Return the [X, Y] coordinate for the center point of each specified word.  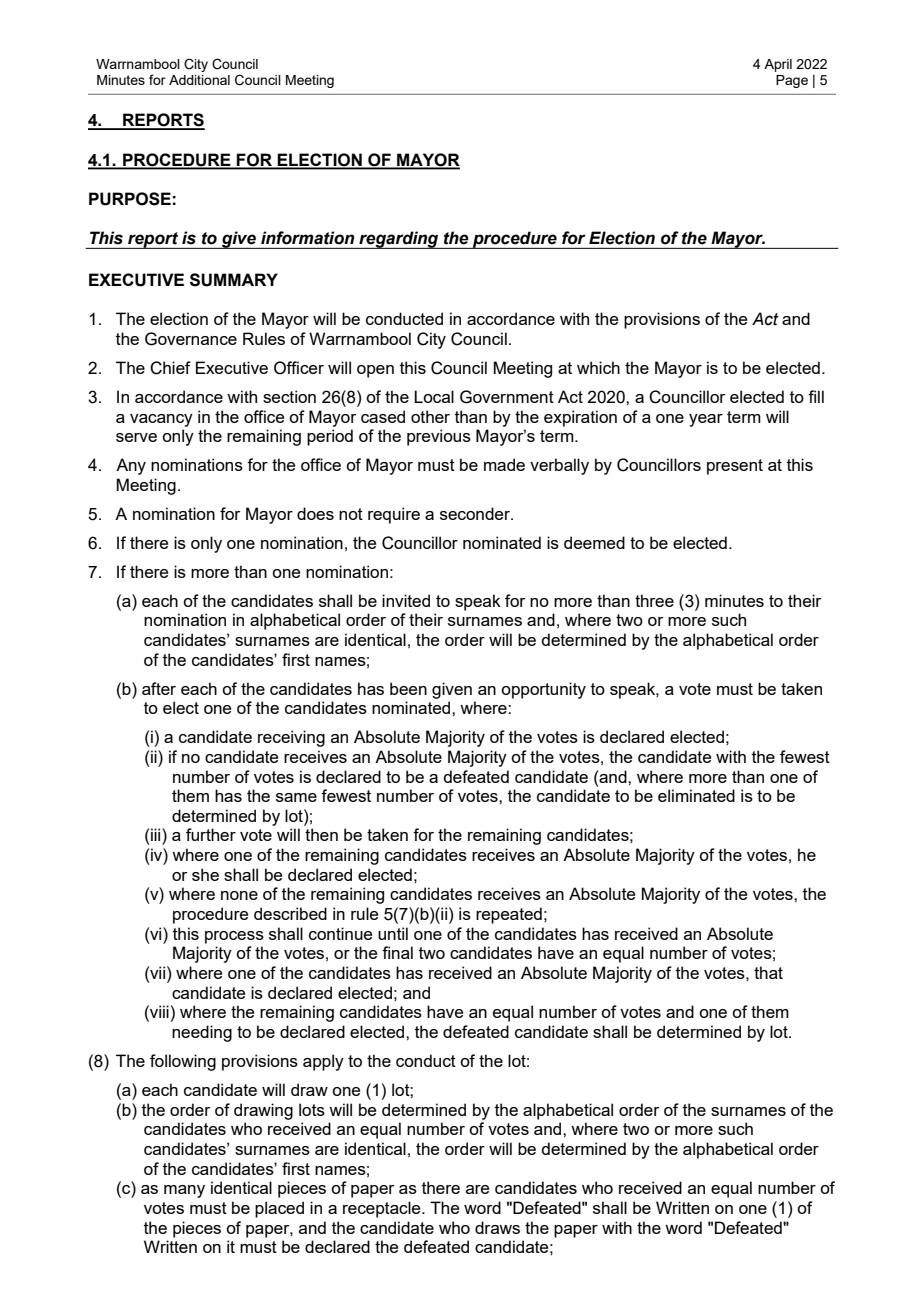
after [159, 688]
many [184, 1191]
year [706, 420]
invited [406, 600]
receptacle [383, 1209]
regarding [399, 240]
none [239, 895]
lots [312, 1109]
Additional [199, 80]
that [768, 972]
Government [507, 397]
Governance [191, 339]
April [778, 65]
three [654, 600]
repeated [509, 915]
